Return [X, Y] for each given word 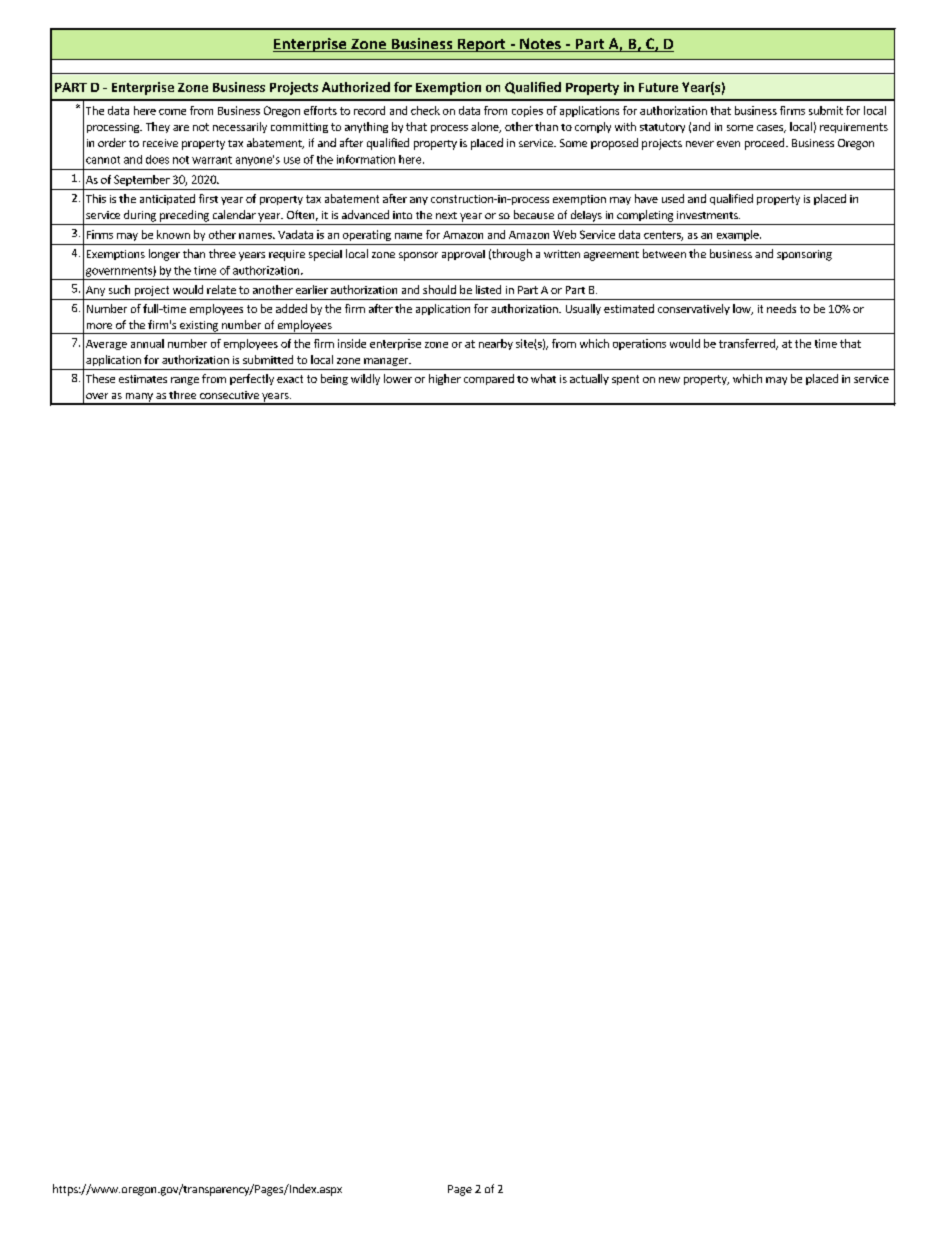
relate [221, 289]
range [185, 381]
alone [486, 127]
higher [445, 379]
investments [708, 215]
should [439, 289]
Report [482, 45]
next [446, 215]
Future [658, 87]
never [700, 144]
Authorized [356, 87]
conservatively [694, 309]
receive [160, 143]
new [669, 380]
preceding [184, 216]
